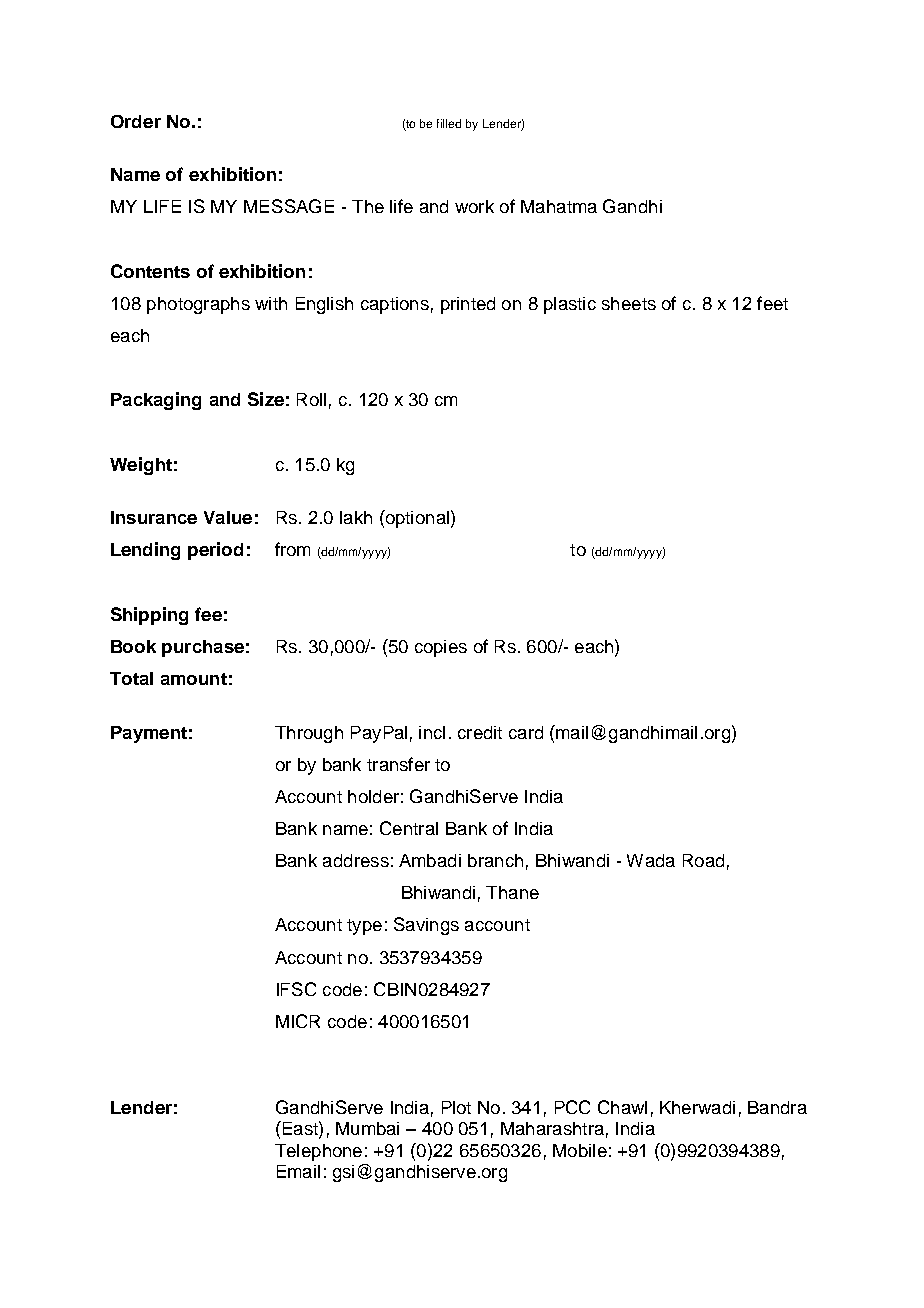  What do you see at coordinates (149, 734) in the screenshot?
I see `Payment` at bounding box center [149, 734].
